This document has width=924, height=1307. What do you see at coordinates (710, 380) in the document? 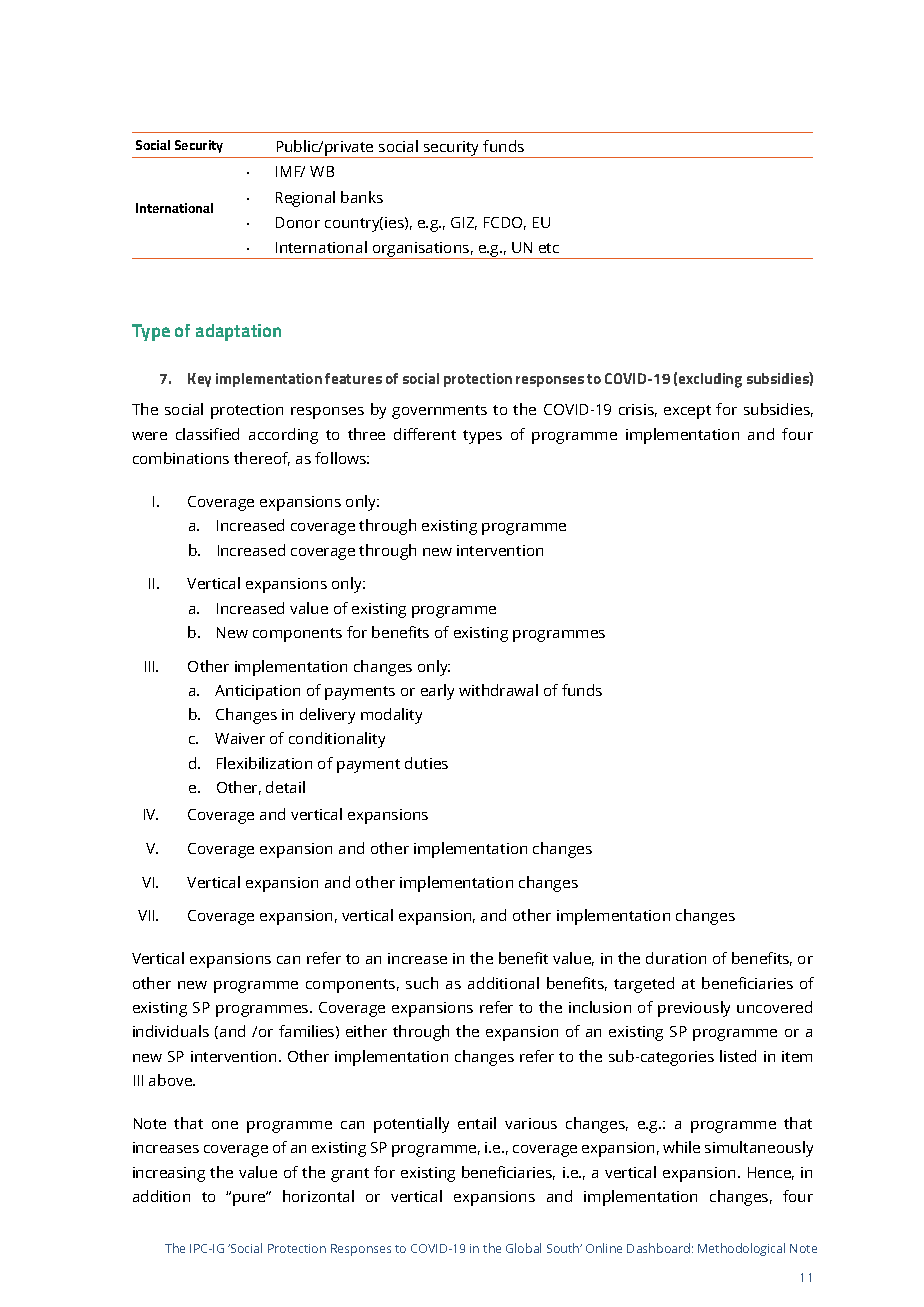
I see `excluding` at bounding box center [710, 380].
